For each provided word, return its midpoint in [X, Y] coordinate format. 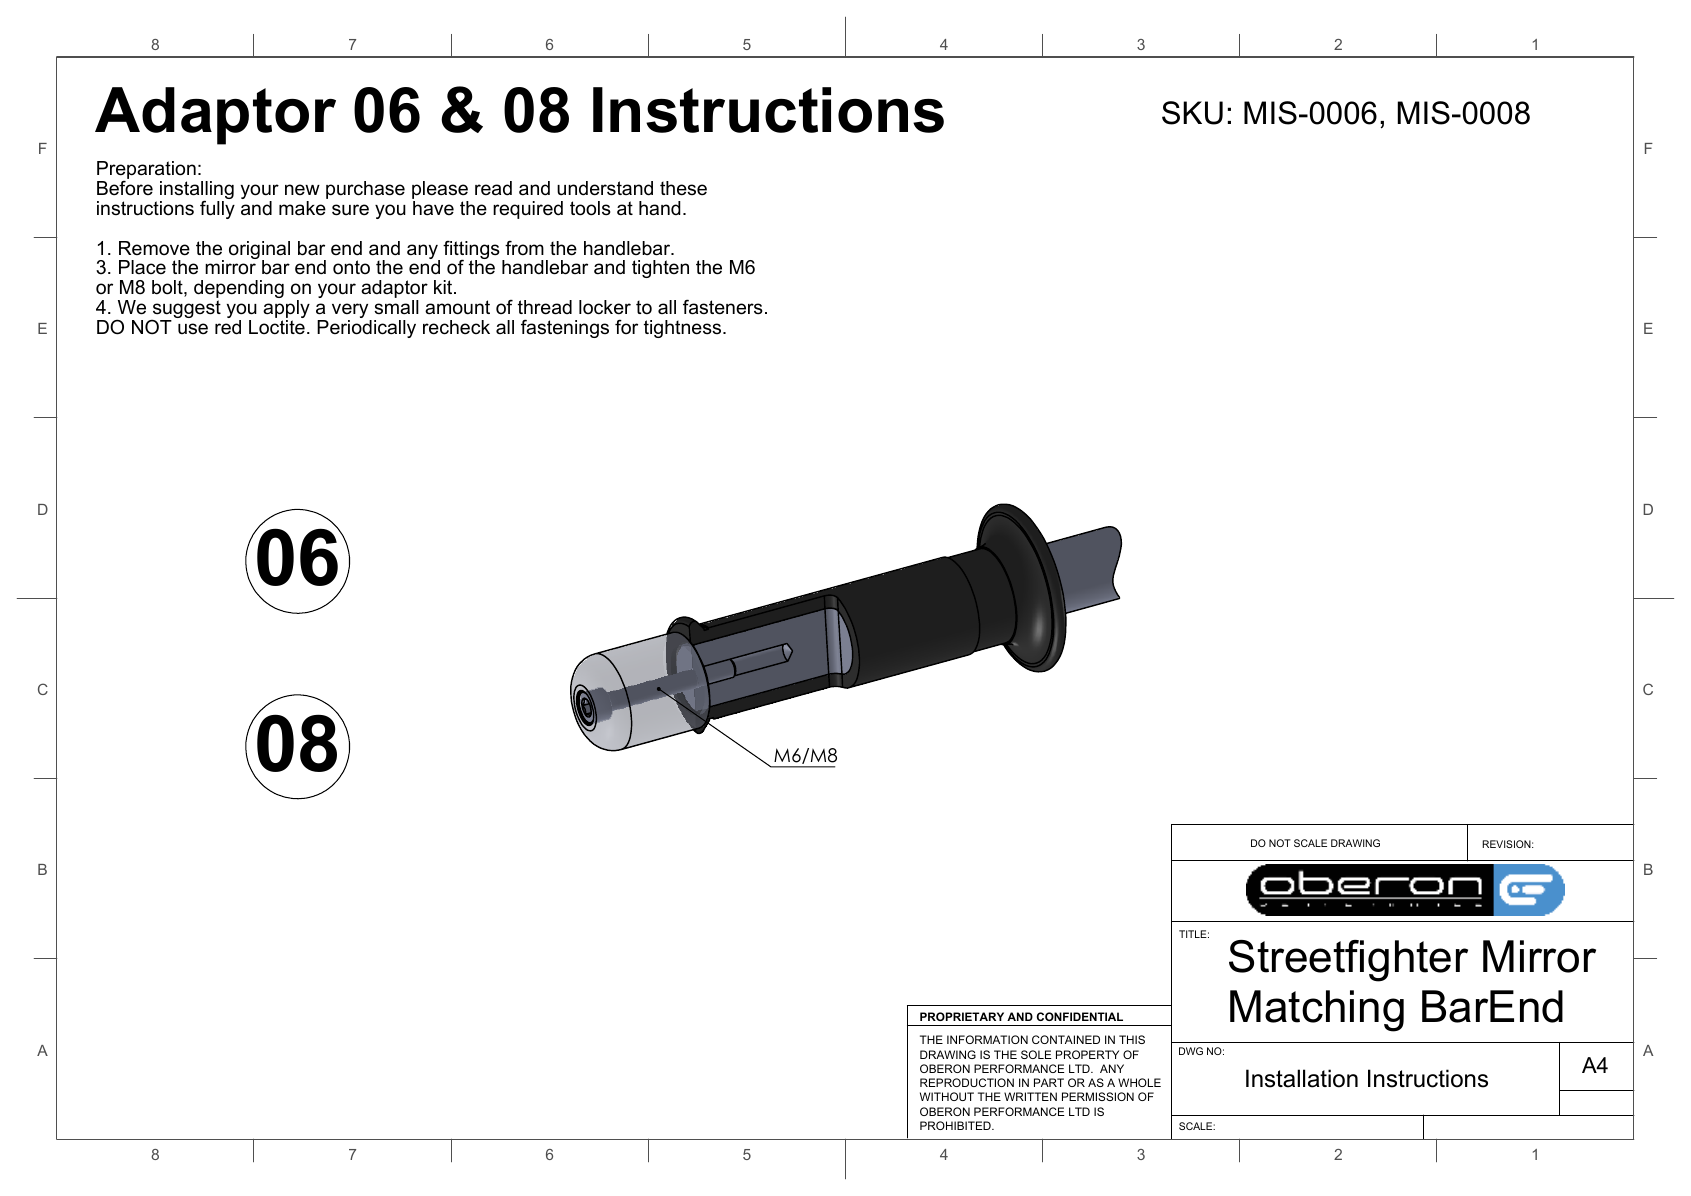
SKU [1192, 113]
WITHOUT [947, 1096]
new [302, 190]
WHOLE [1139, 1082]
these [683, 188]
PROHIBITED [956, 1125]
